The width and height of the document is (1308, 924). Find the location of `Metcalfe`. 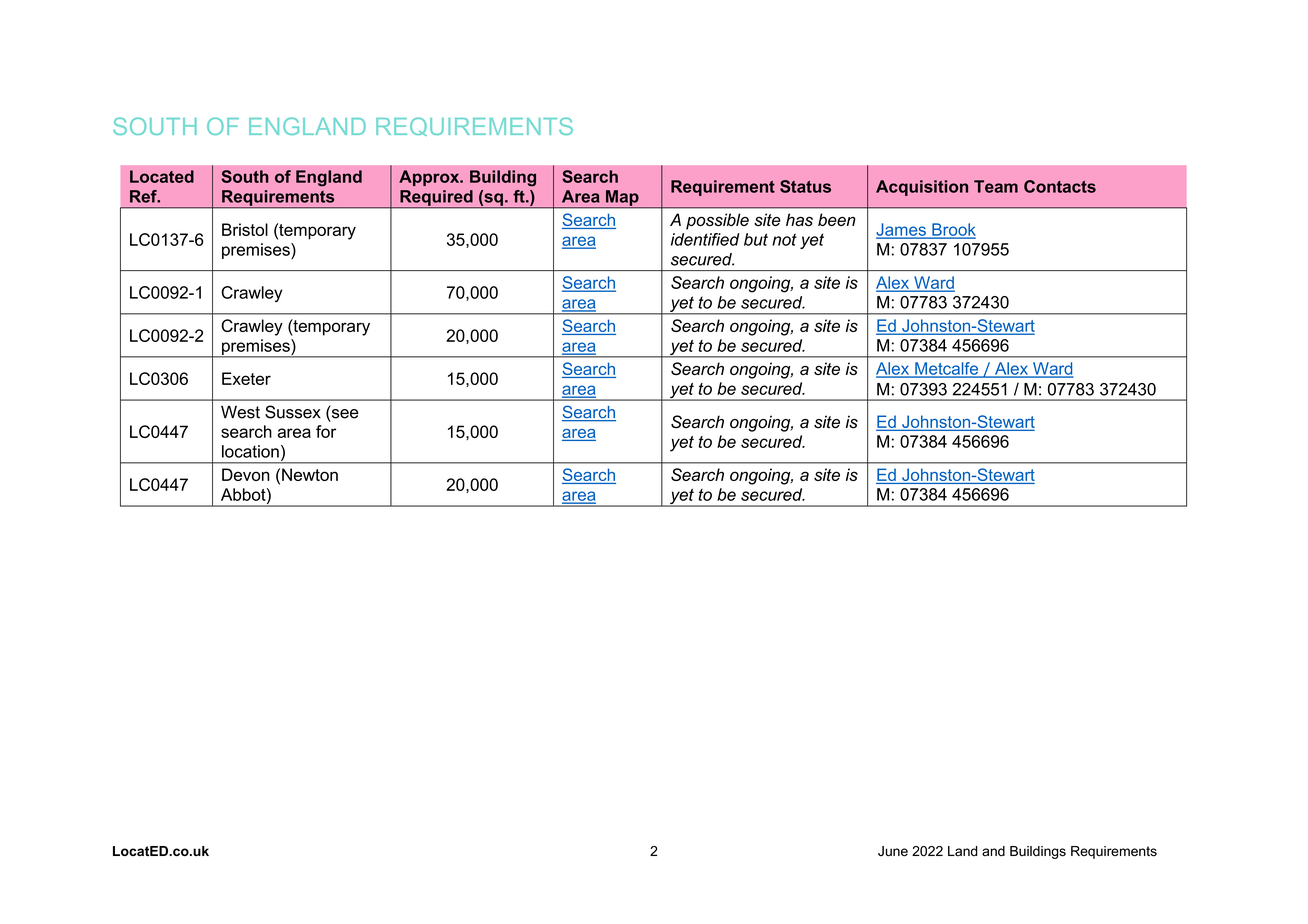

Metcalfe is located at coordinates (947, 369).
